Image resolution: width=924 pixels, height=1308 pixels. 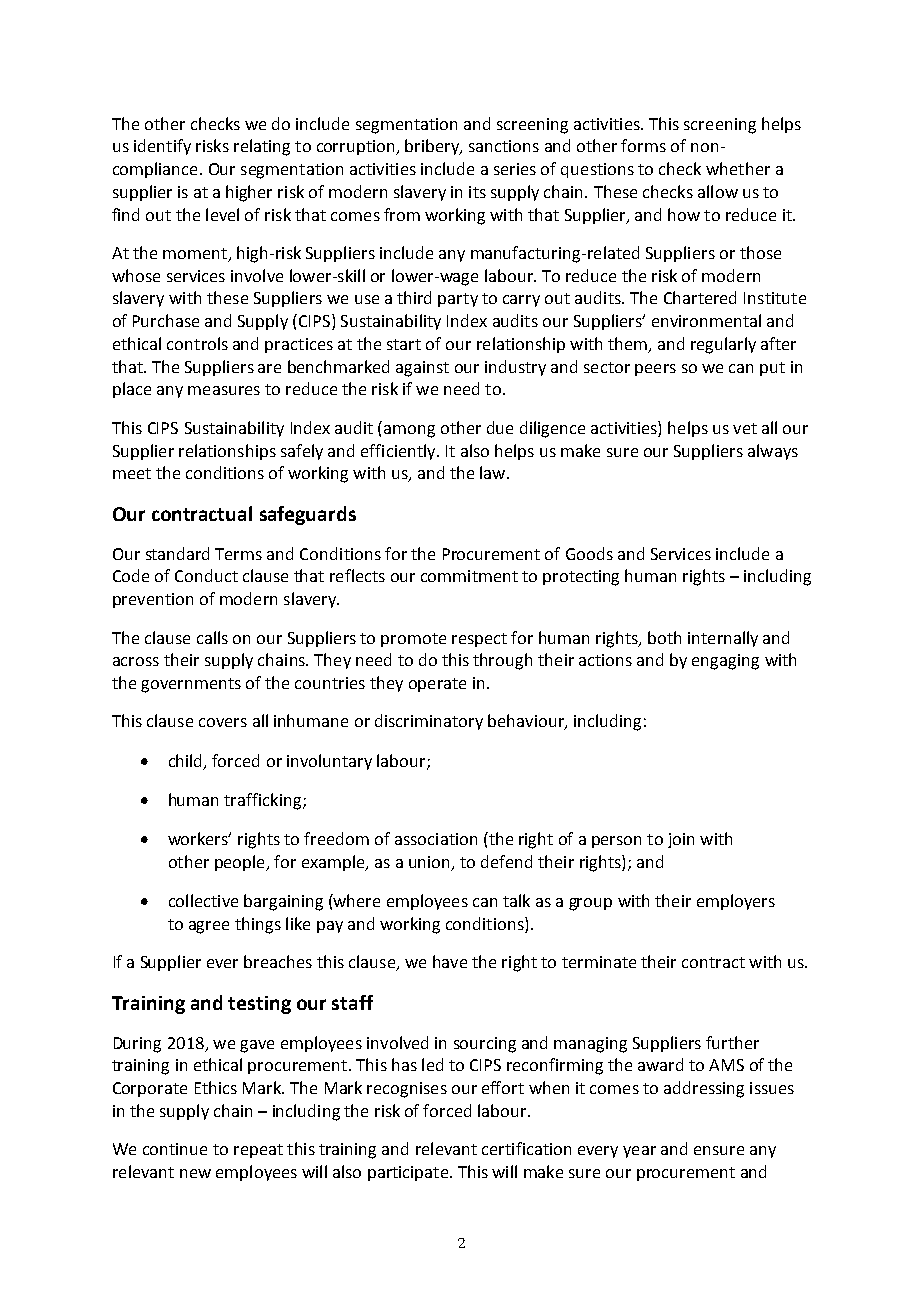 I want to click on allow, so click(x=718, y=191).
